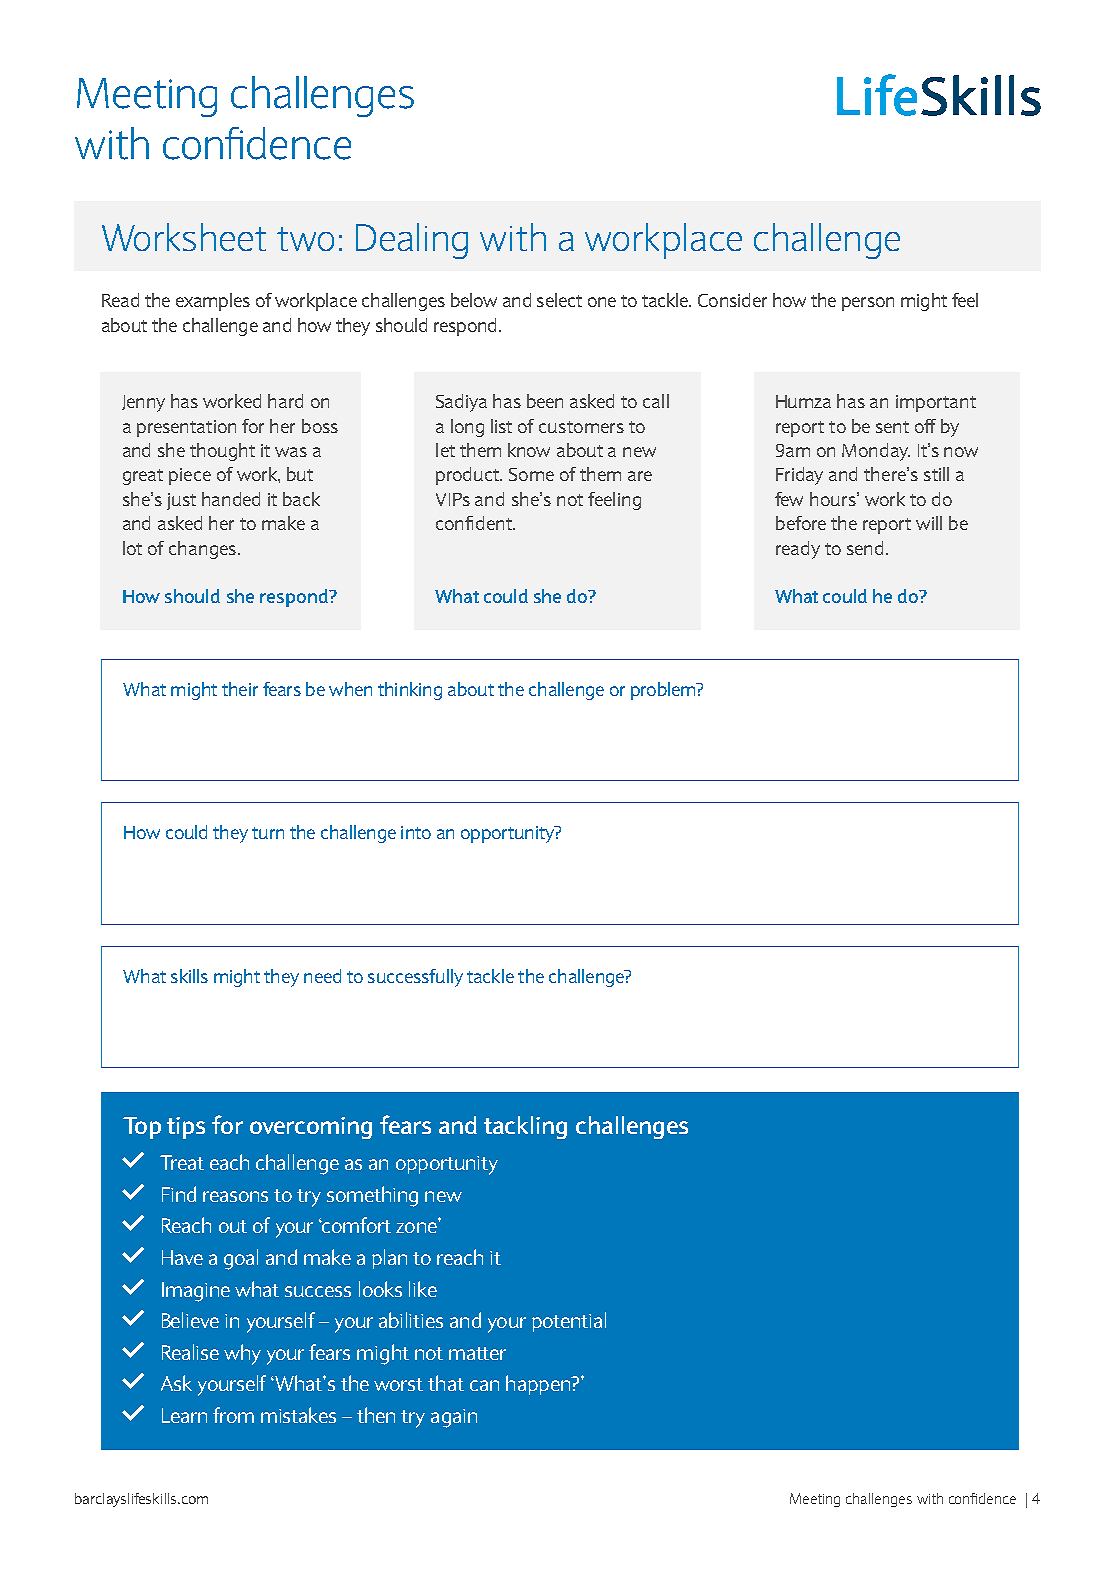 This image has height=1578, width=1115. I want to click on select, so click(559, 300).
